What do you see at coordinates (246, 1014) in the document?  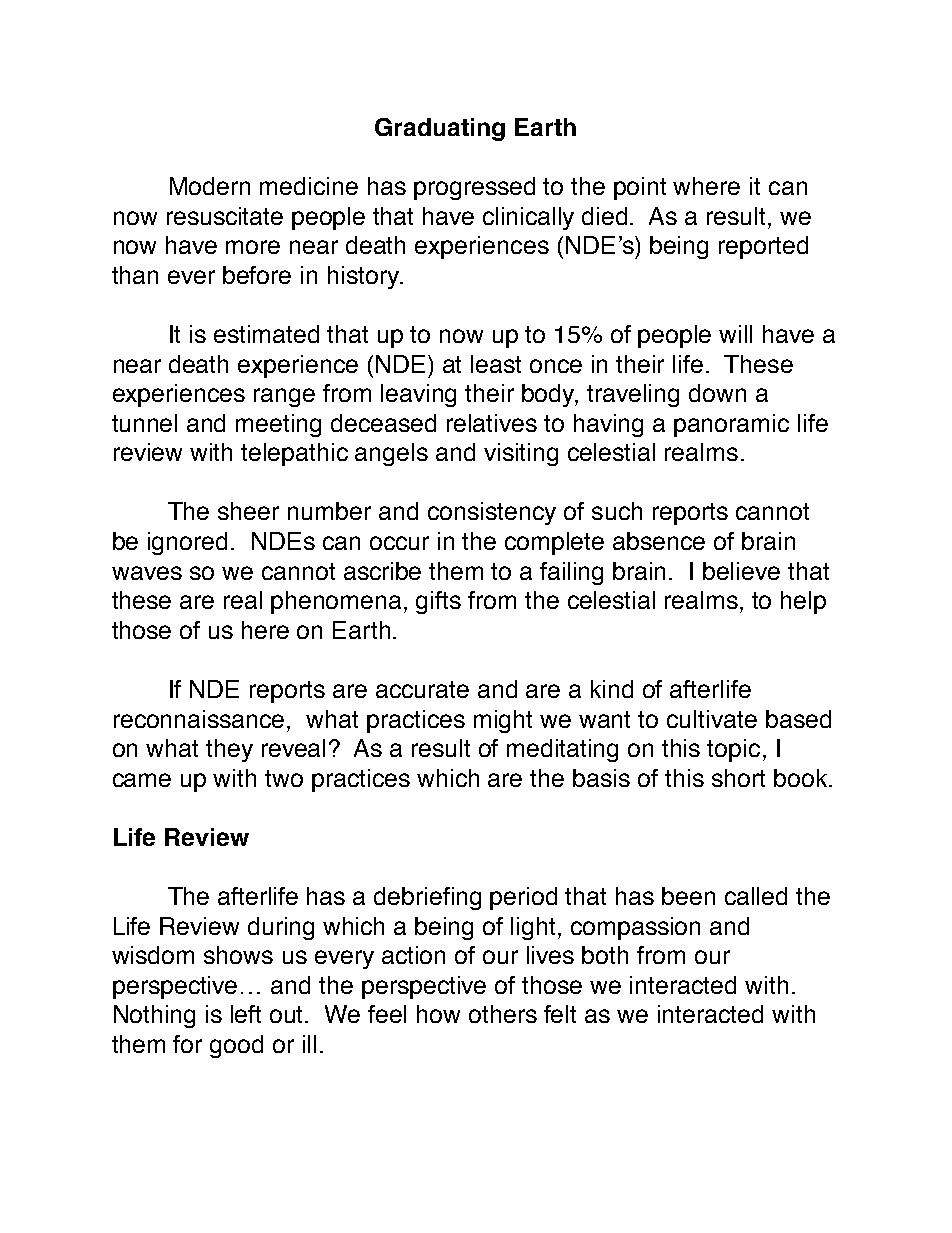 I see `left` at bounding box center [246, 1014].
